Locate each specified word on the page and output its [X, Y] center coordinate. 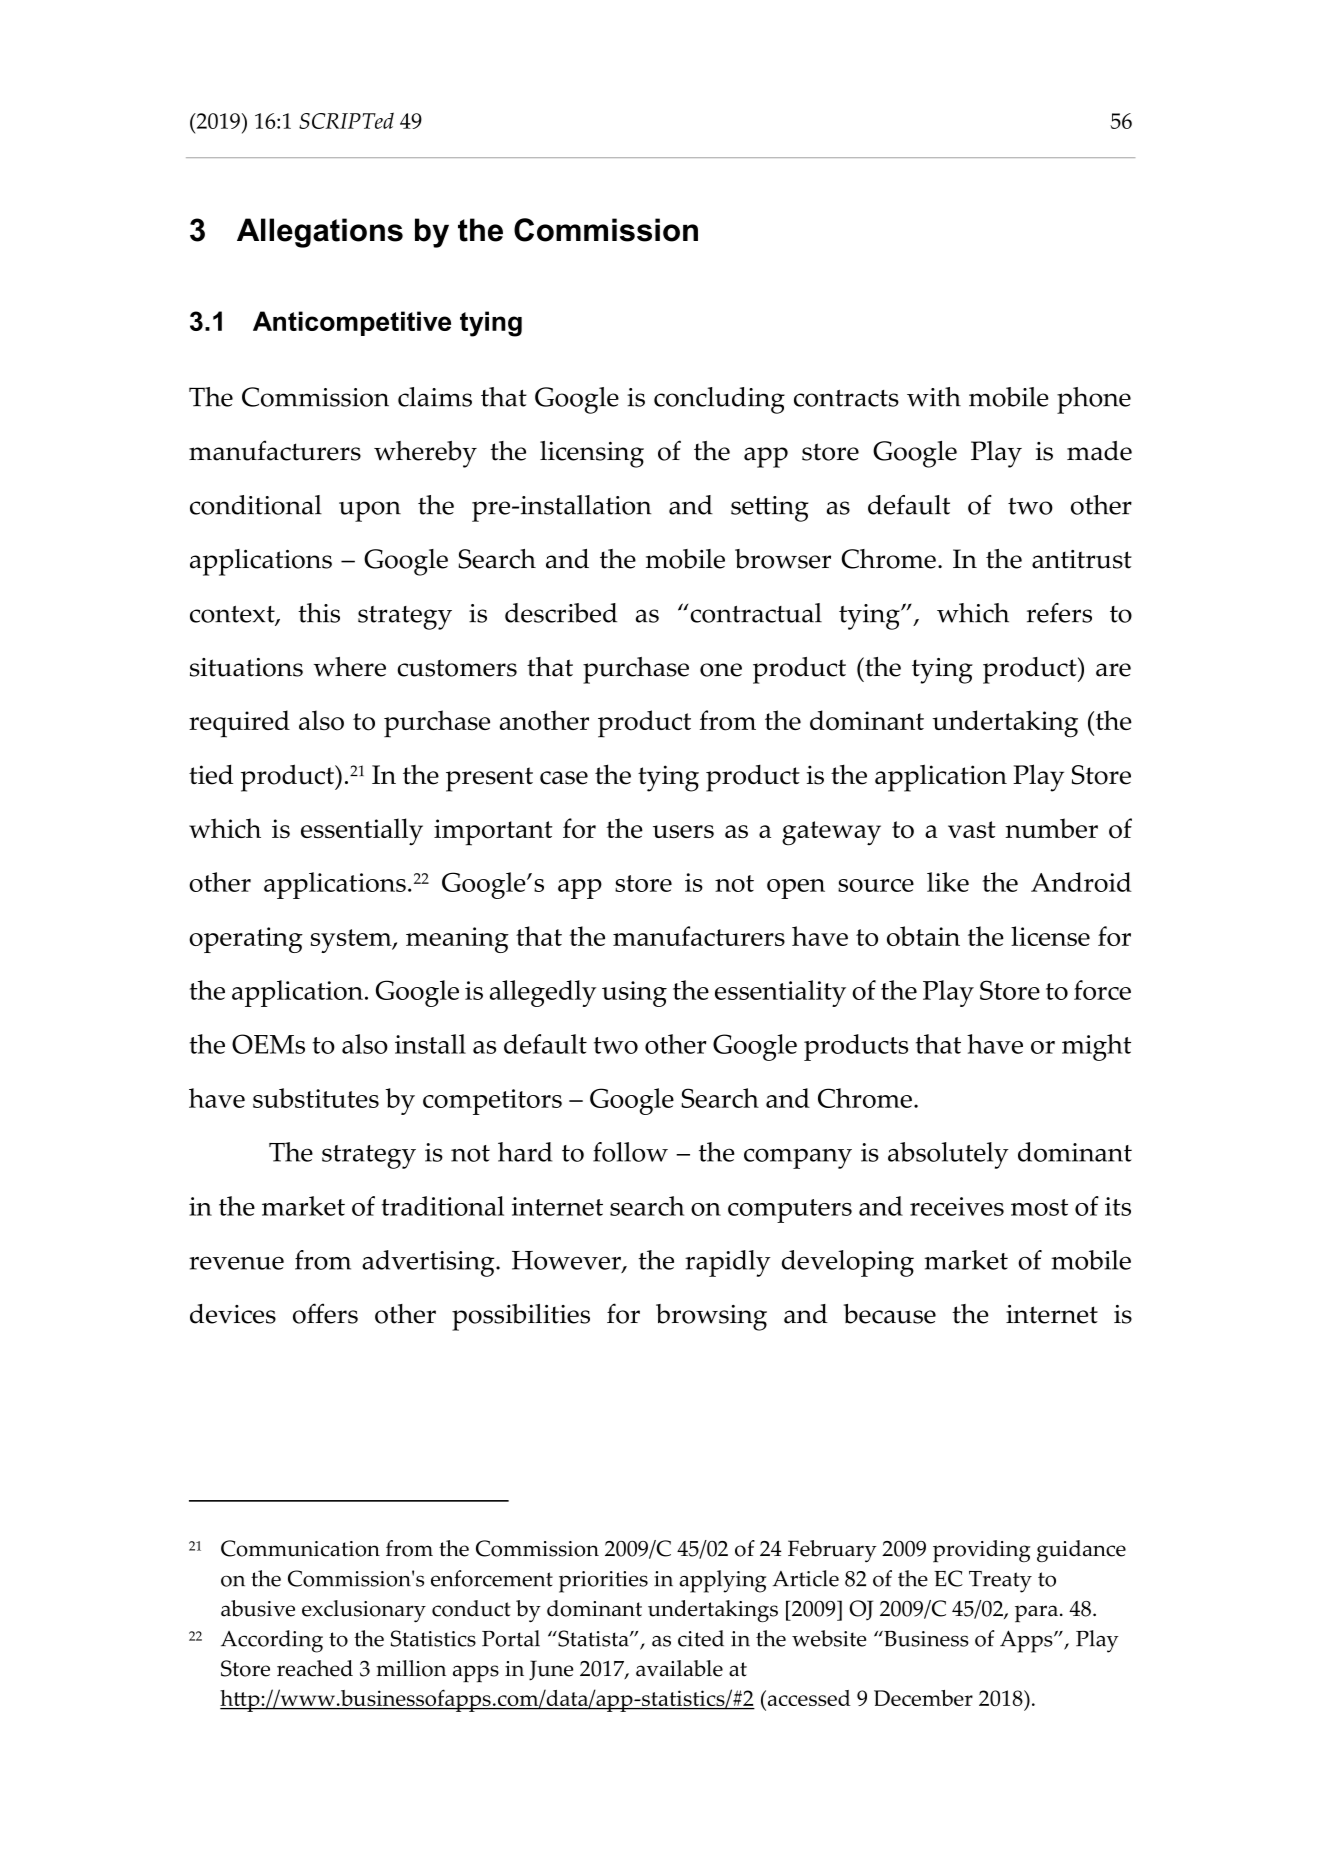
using [634, 994]
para [1036, 1614]
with [934, 397]
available [679, 1668]
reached [315, 1668]
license [1050, 936]
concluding [719, 400]
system [352, 941]
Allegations [320, 233]
